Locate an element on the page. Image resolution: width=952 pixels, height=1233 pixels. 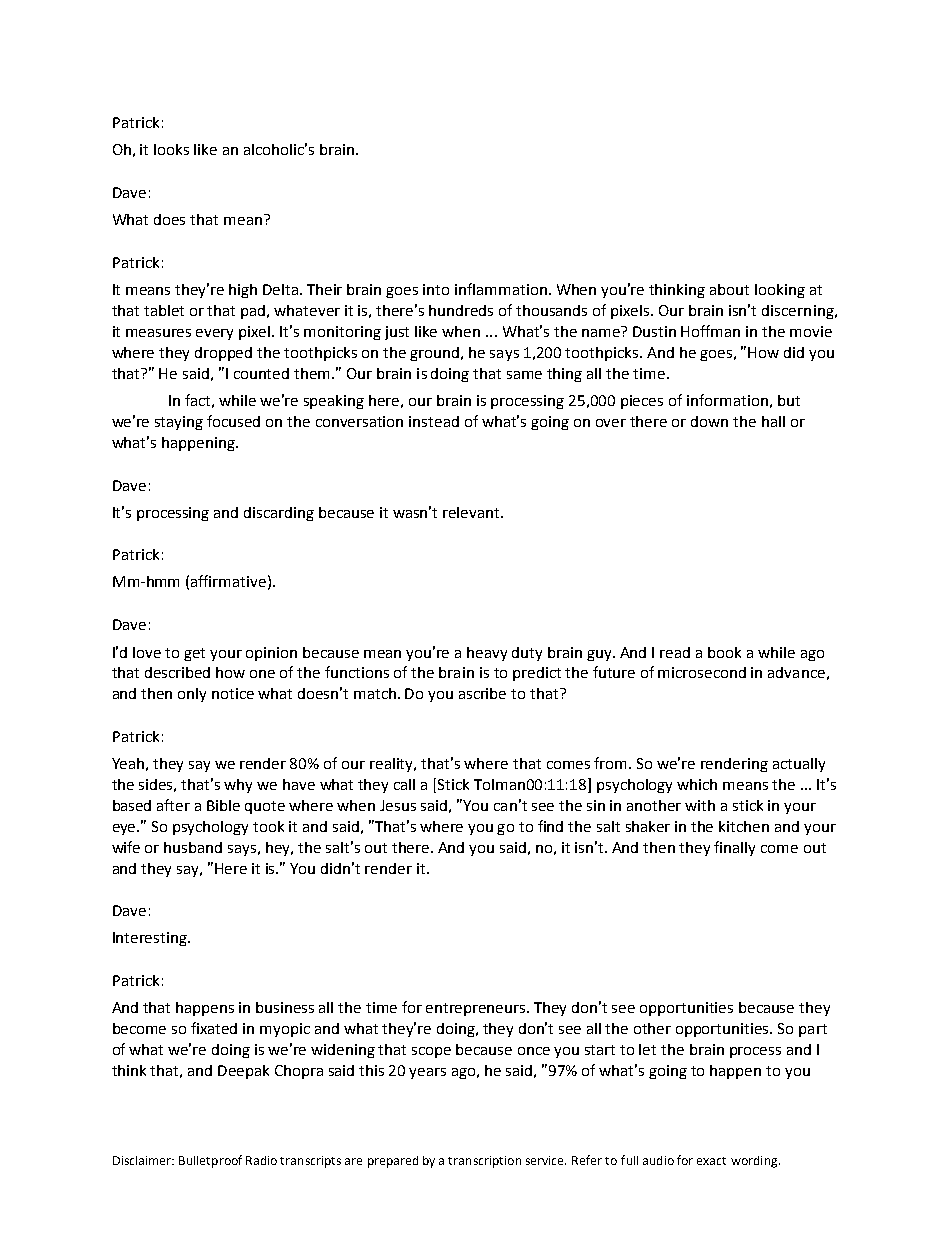
Bulletproof is located at coordinates (210, 1161).
